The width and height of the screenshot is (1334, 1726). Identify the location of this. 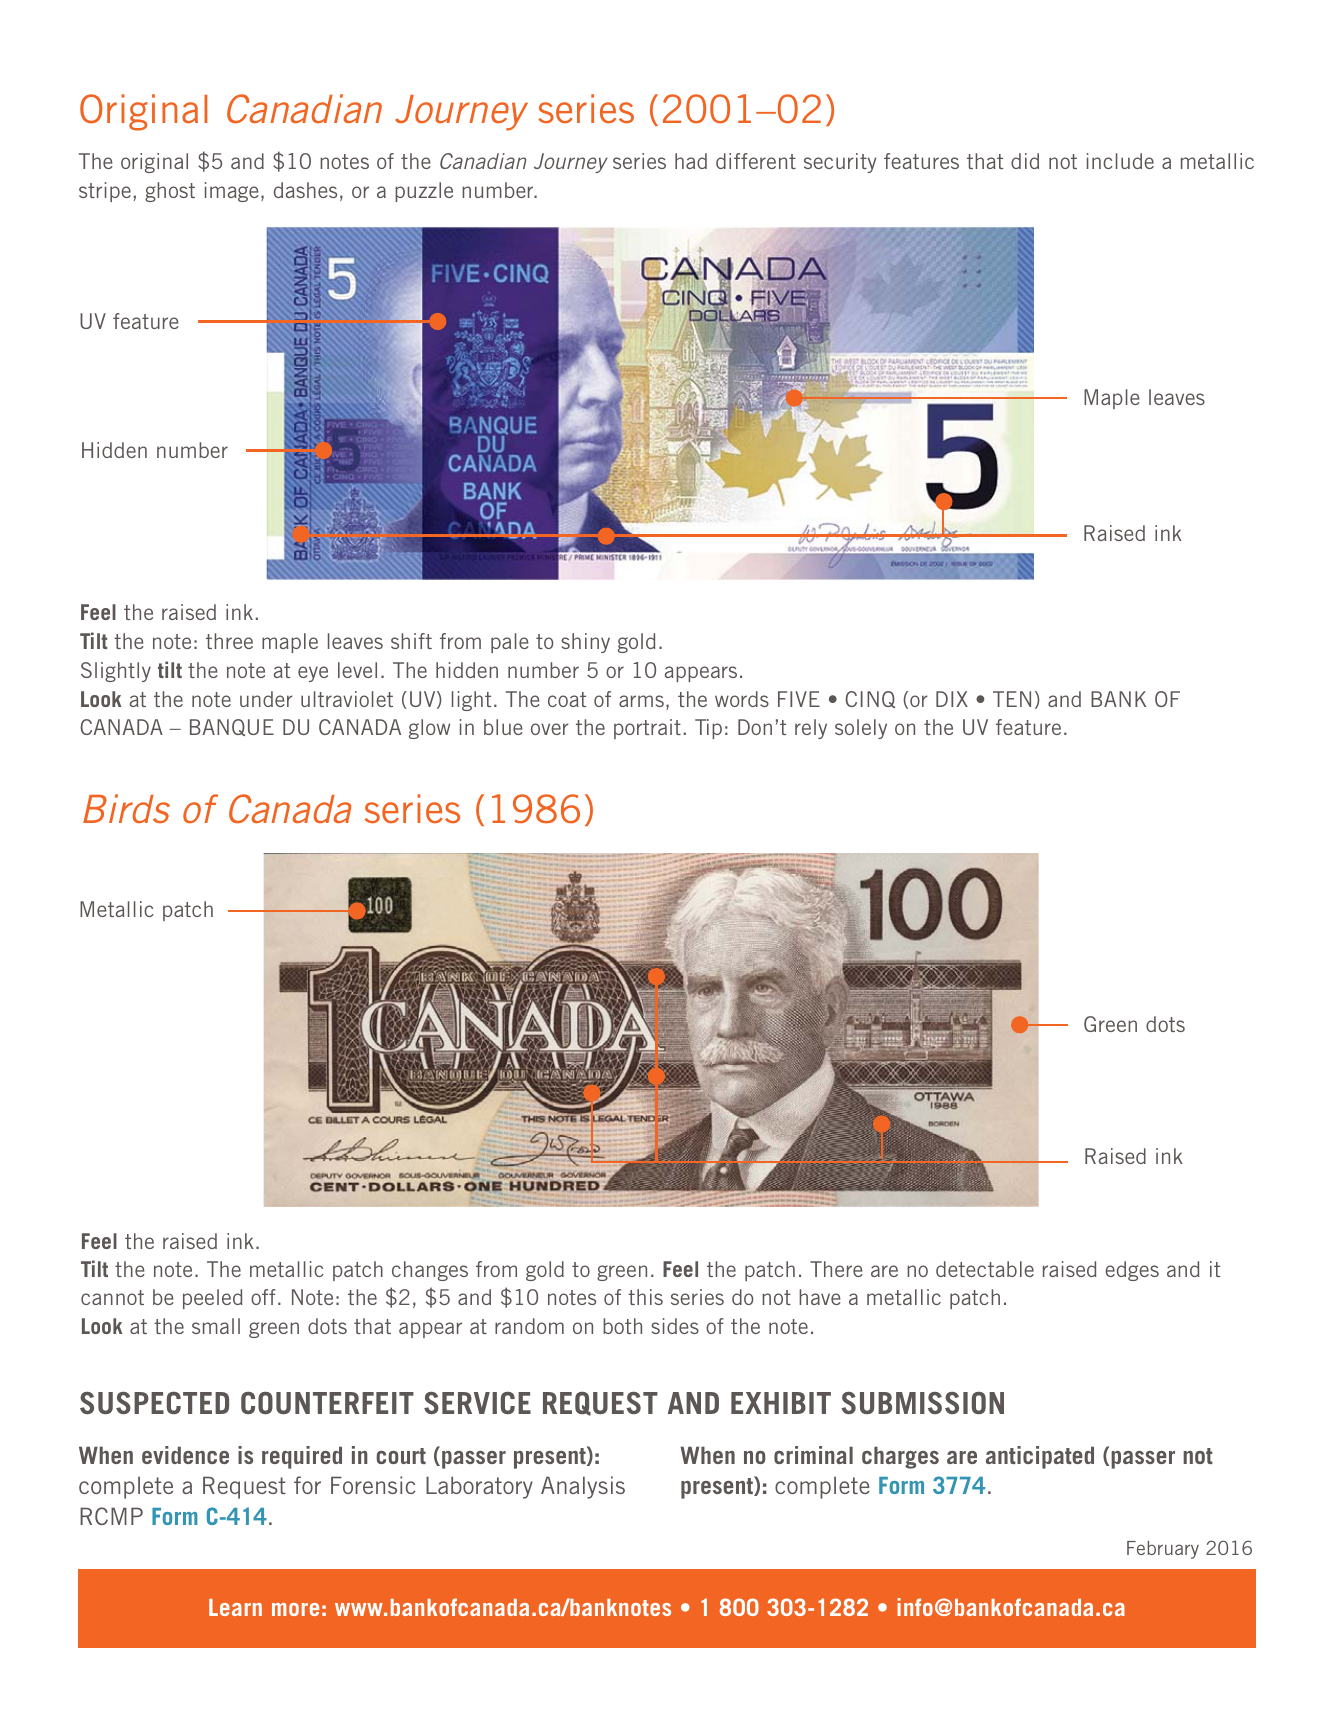
(645, 1297).
